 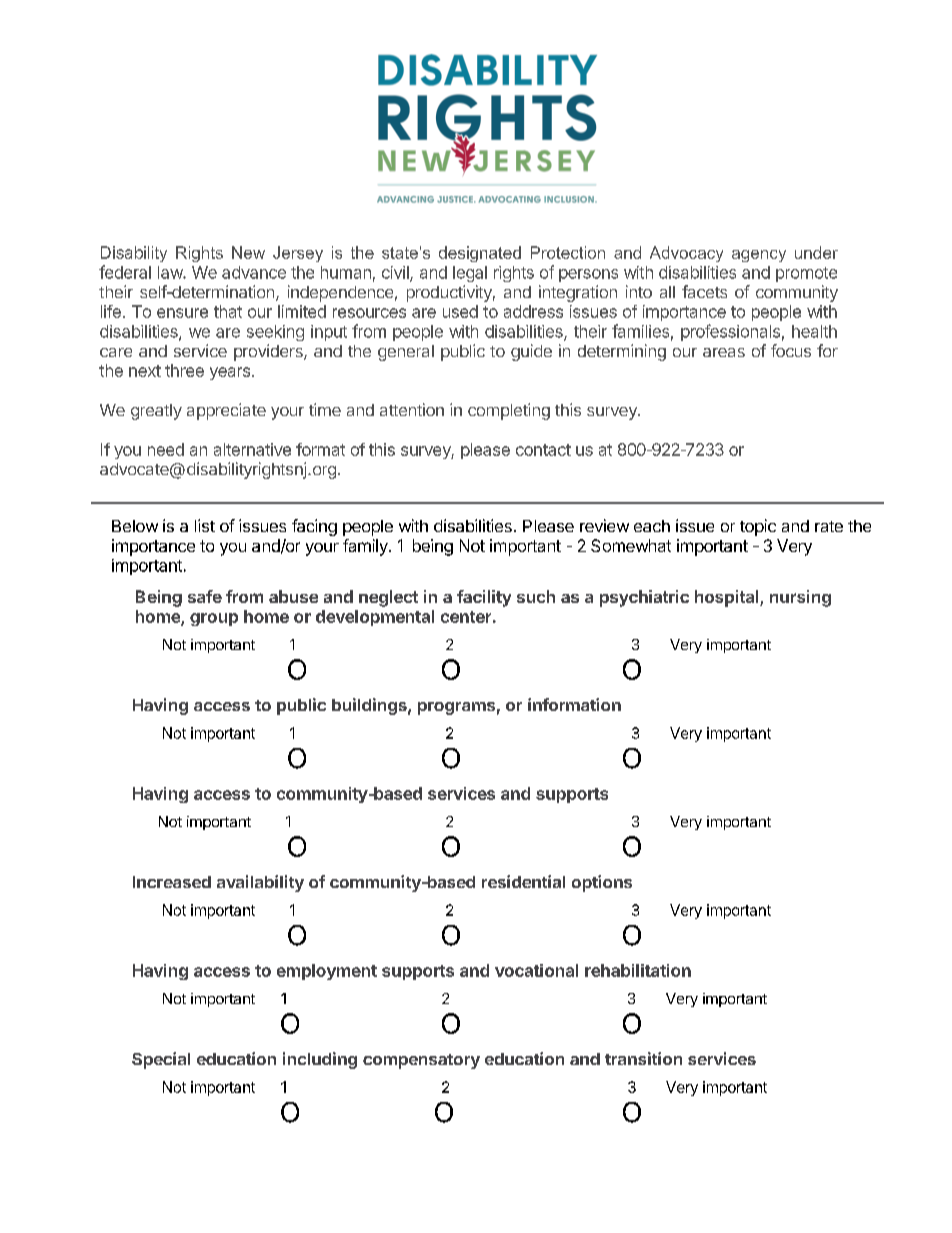 I want to click on Special, so click(x=161, y=1060).
